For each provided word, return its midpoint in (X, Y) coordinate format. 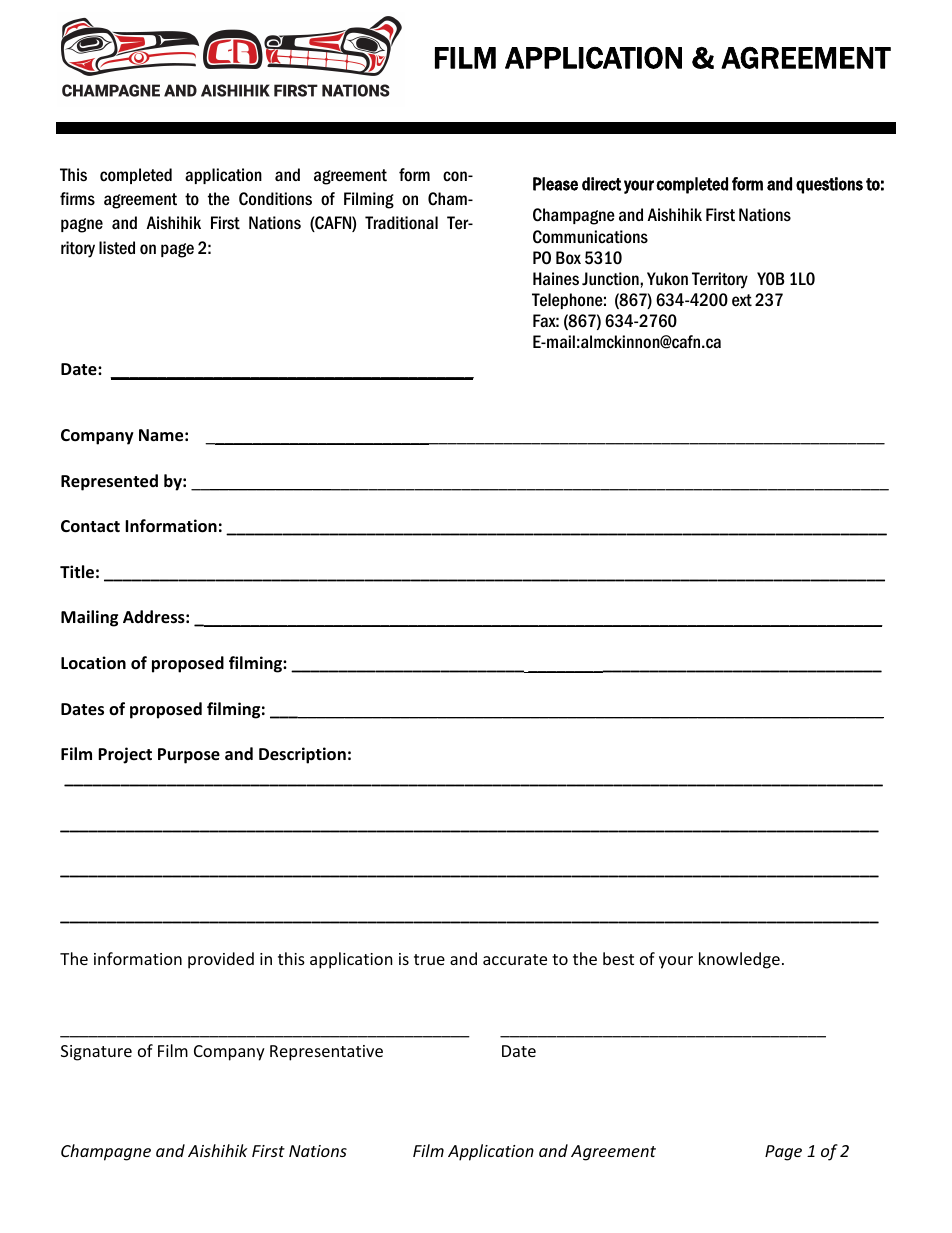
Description (302, 755)
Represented (109, 482)
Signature (96, 1053)
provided (221, 960)
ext (742, 300)
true (429, 959)
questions (829, 185)
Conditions (275, 199)
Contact (90, 526)
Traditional (401, 223)
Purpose (189, 756)
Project (125, 755)
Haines (556, 279)
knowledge (739, 960)
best (618, 958)
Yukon (667, 279)
